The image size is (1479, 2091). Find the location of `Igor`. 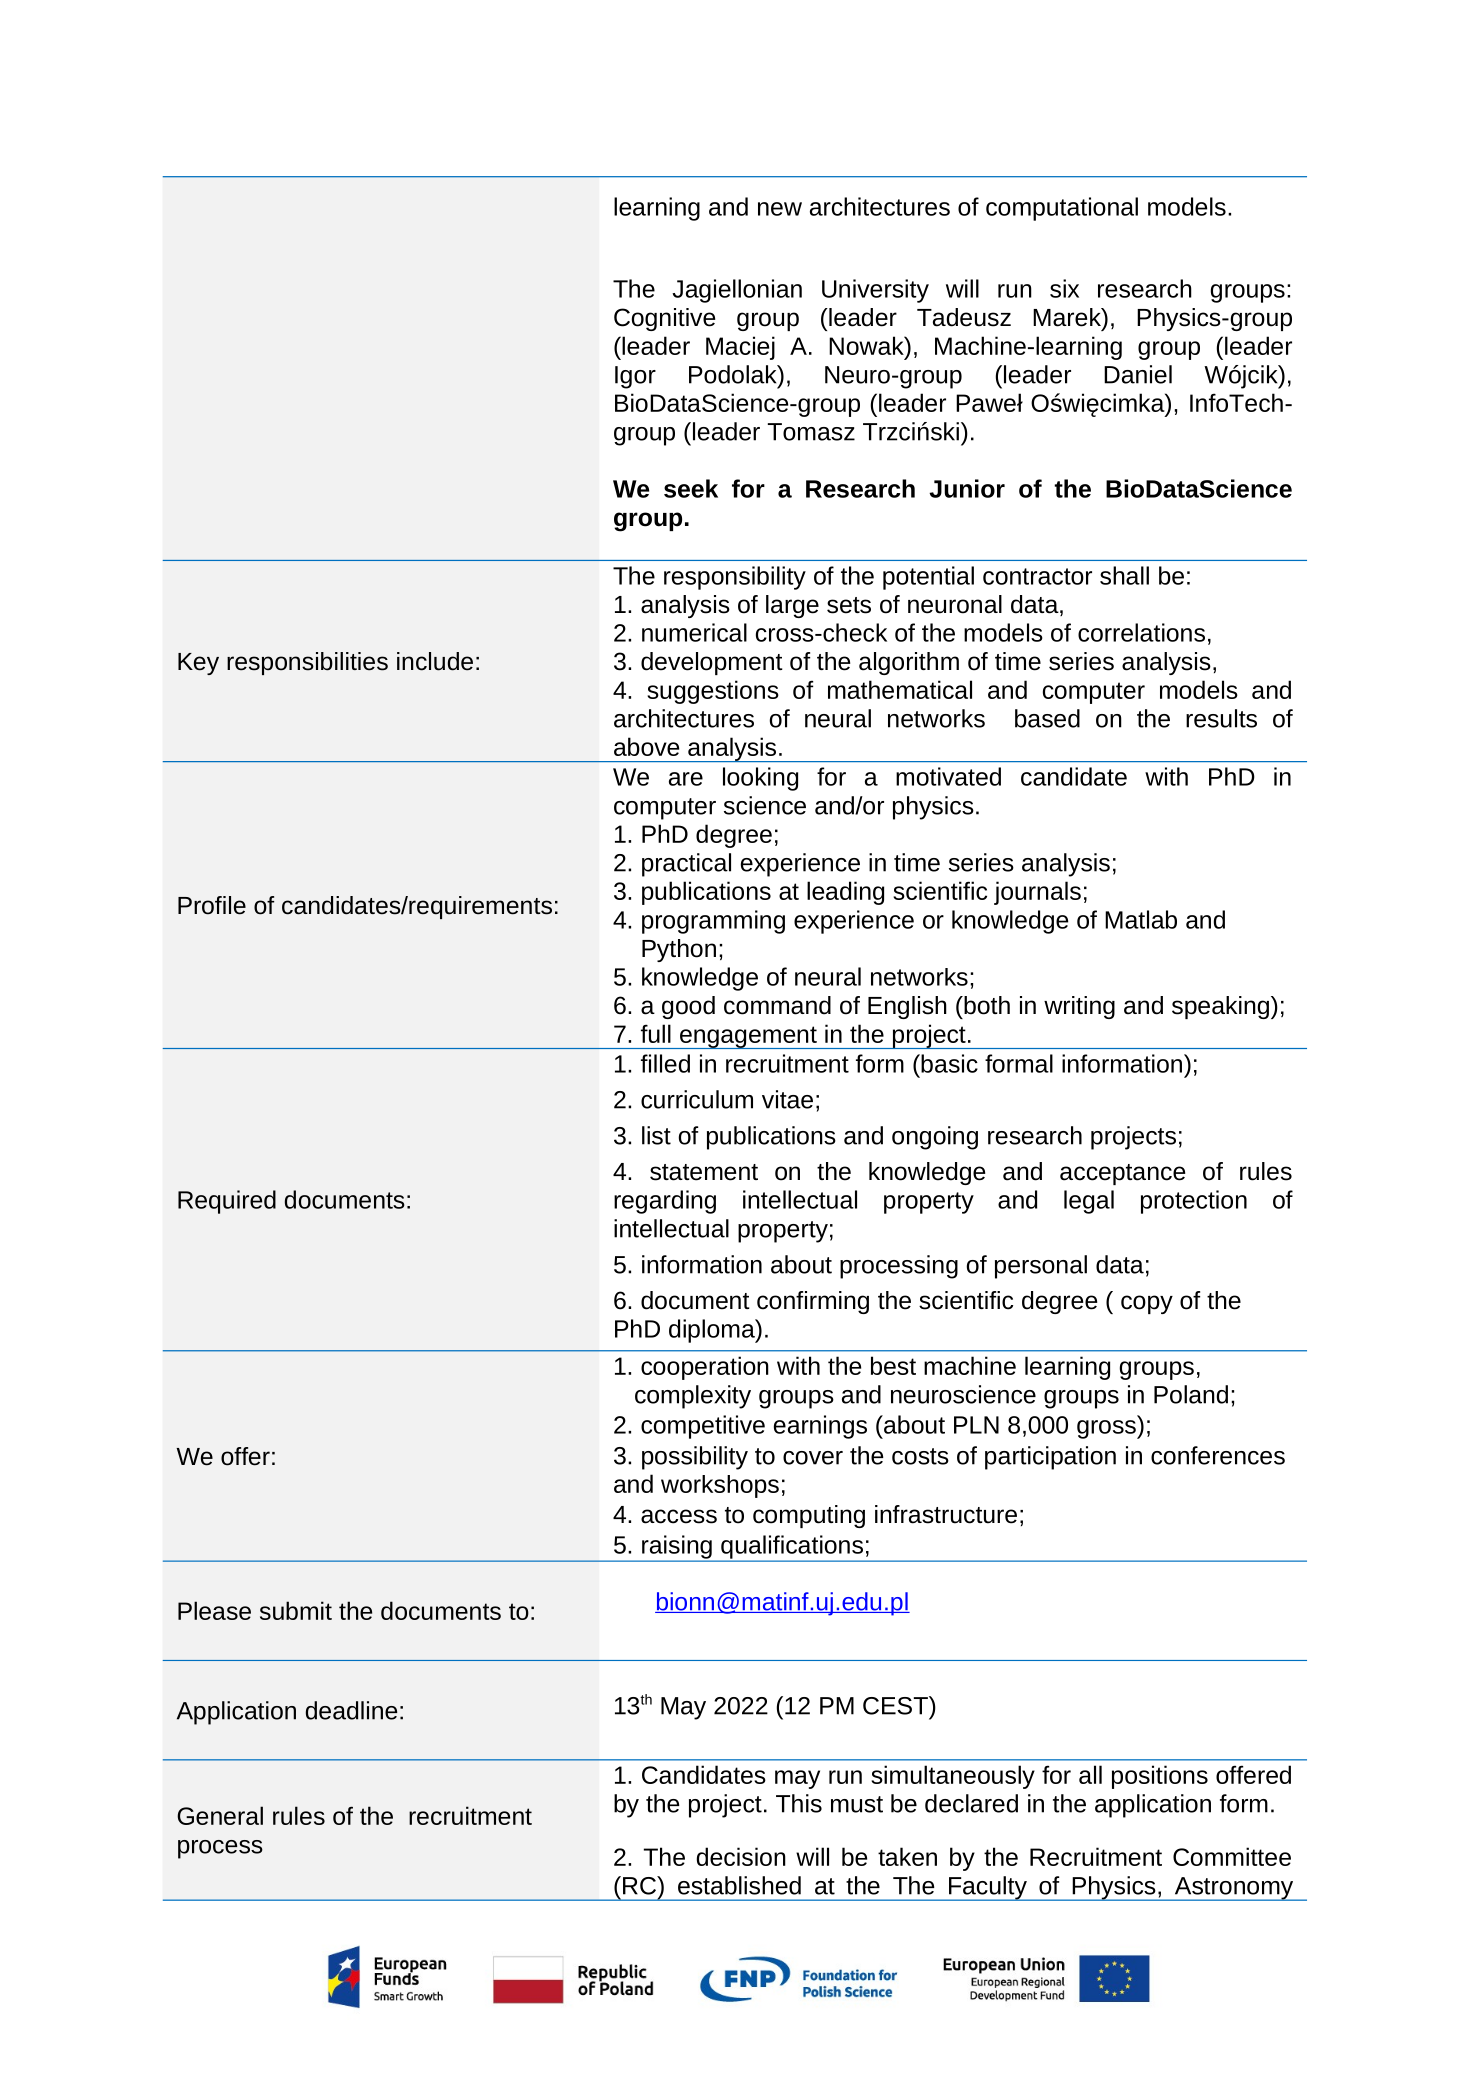

Igor is located at coordinates (635, 377).
